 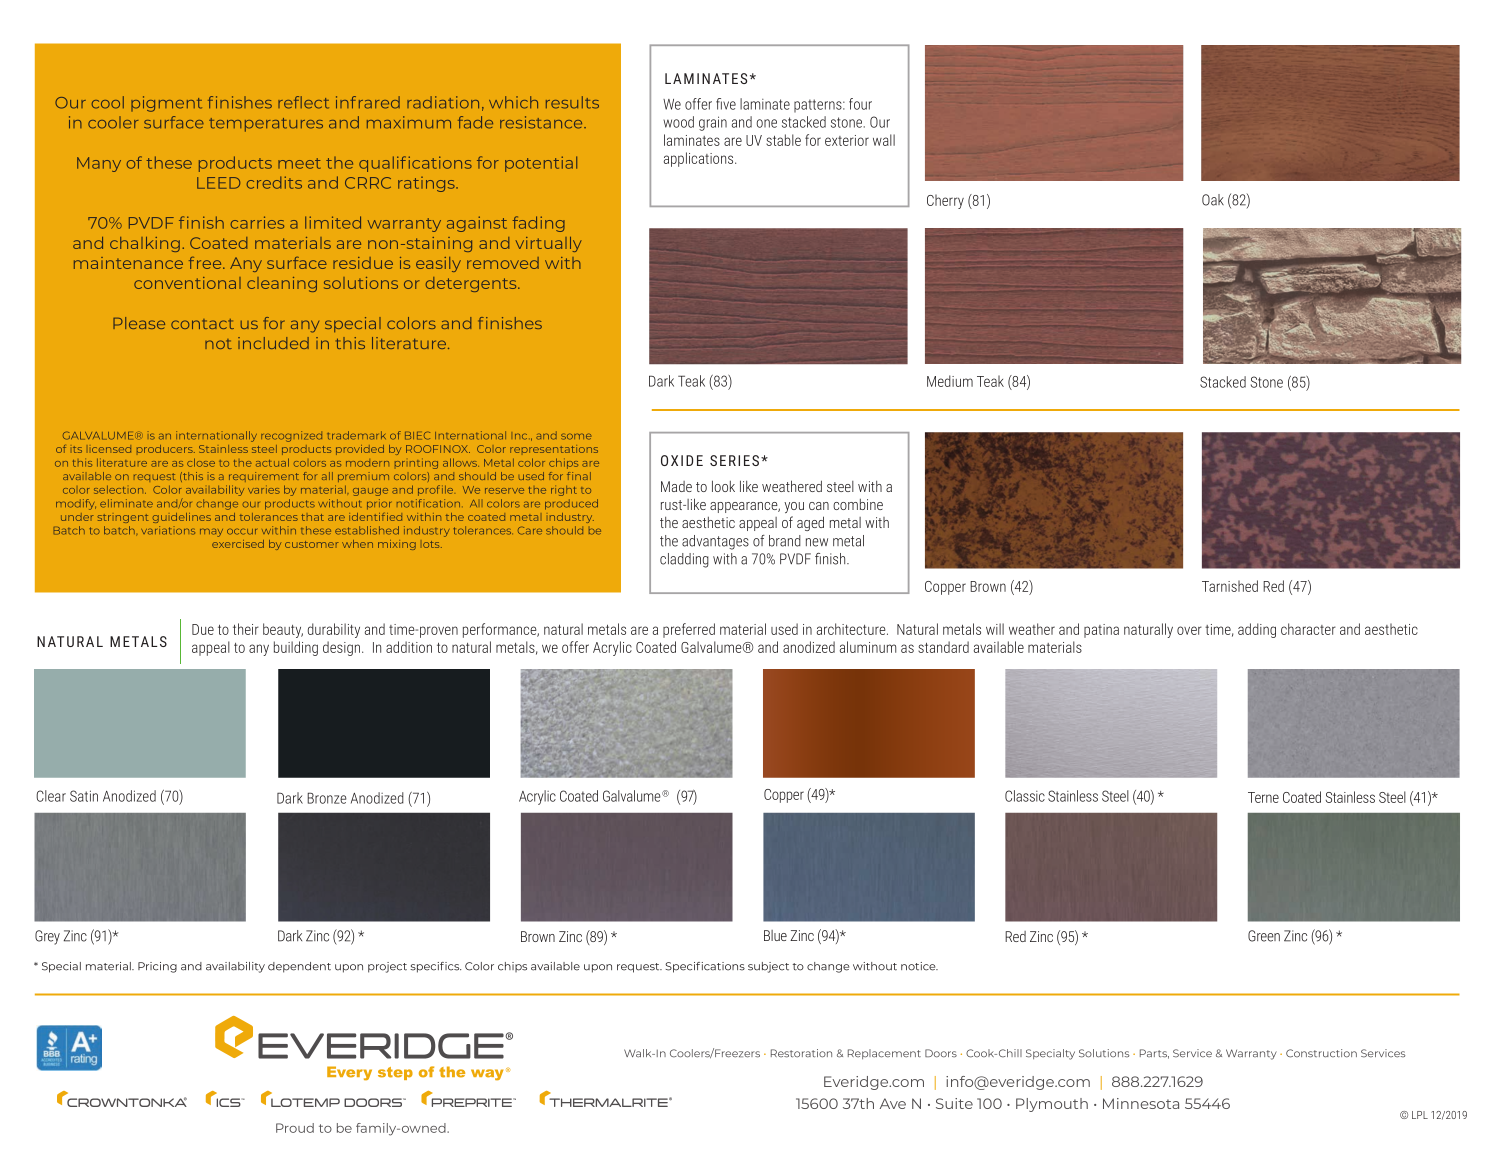 I want to click on Bronze, so click(x=327, y=798).
